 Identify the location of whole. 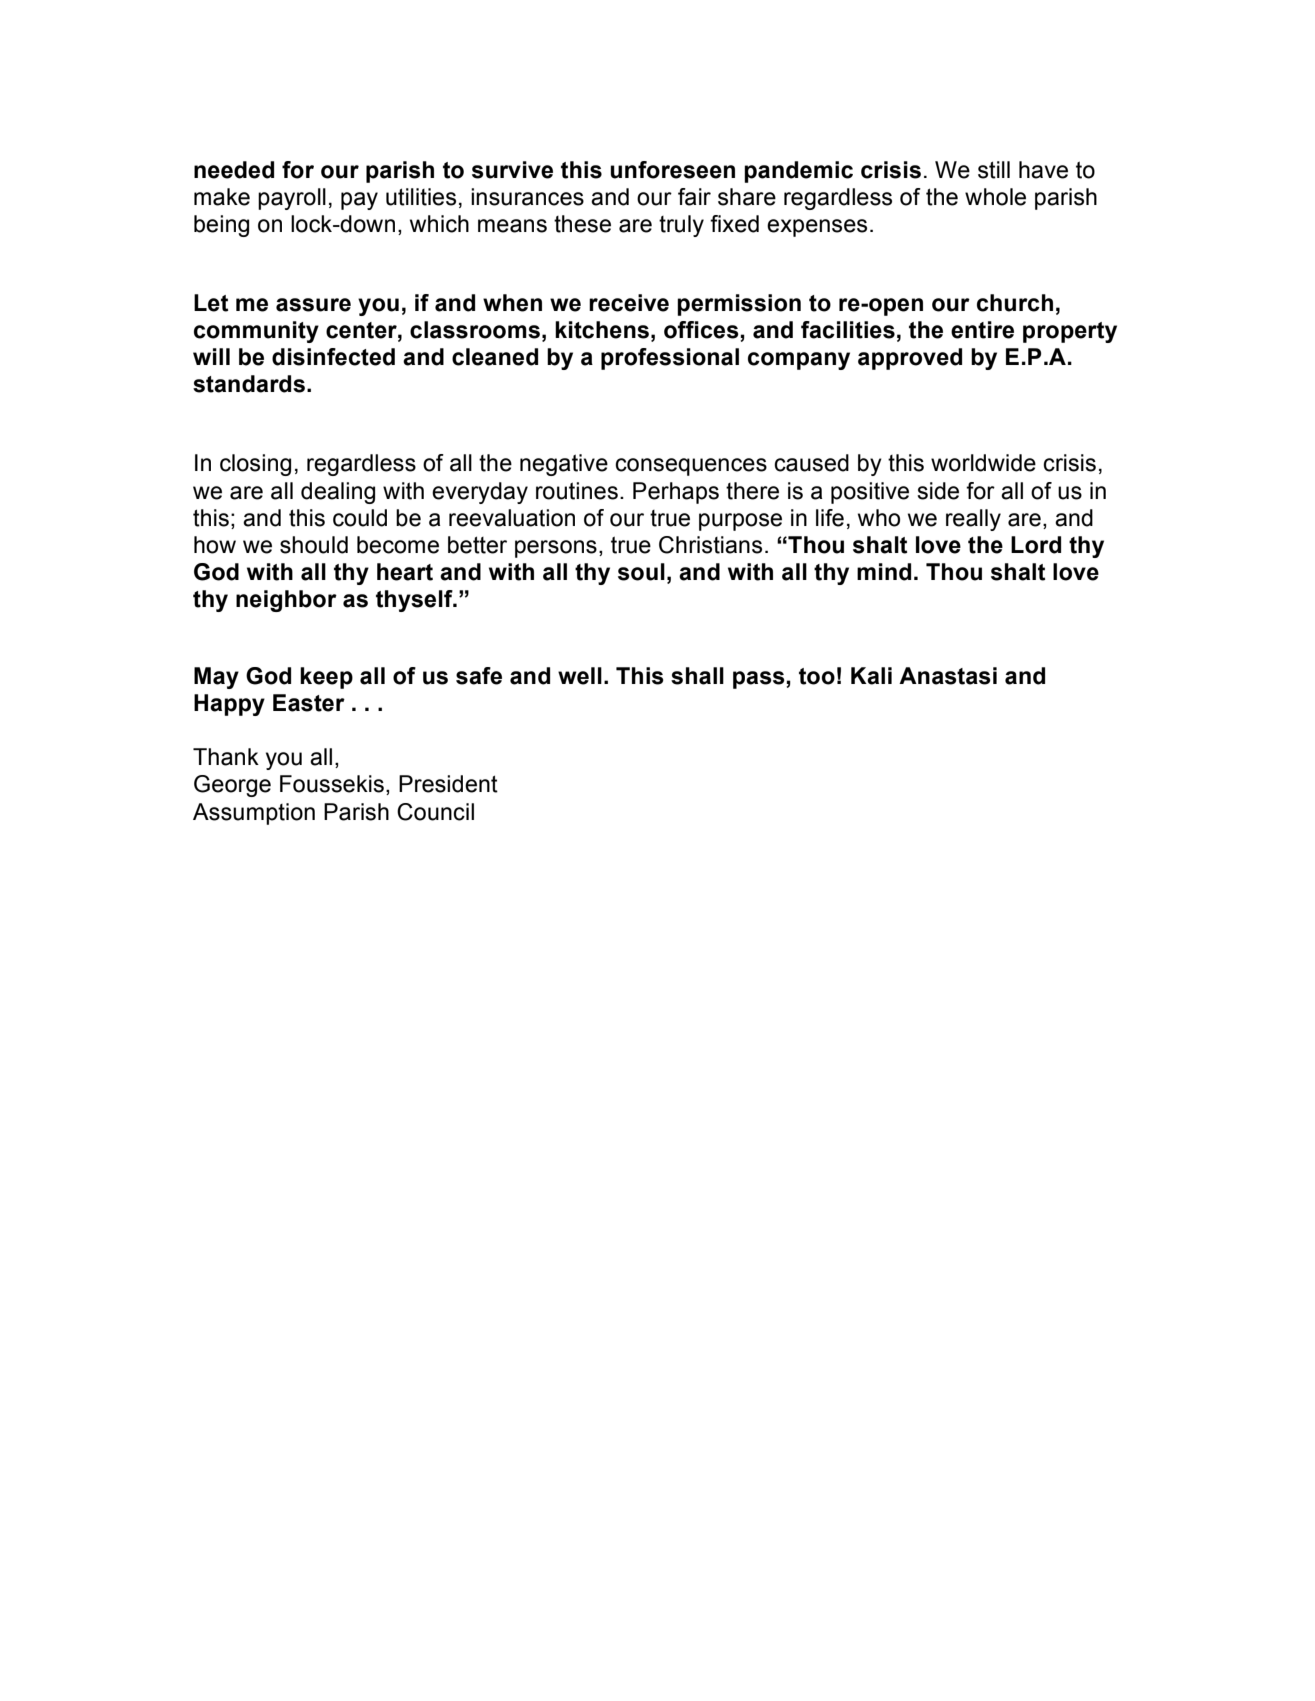
(995, 197).
